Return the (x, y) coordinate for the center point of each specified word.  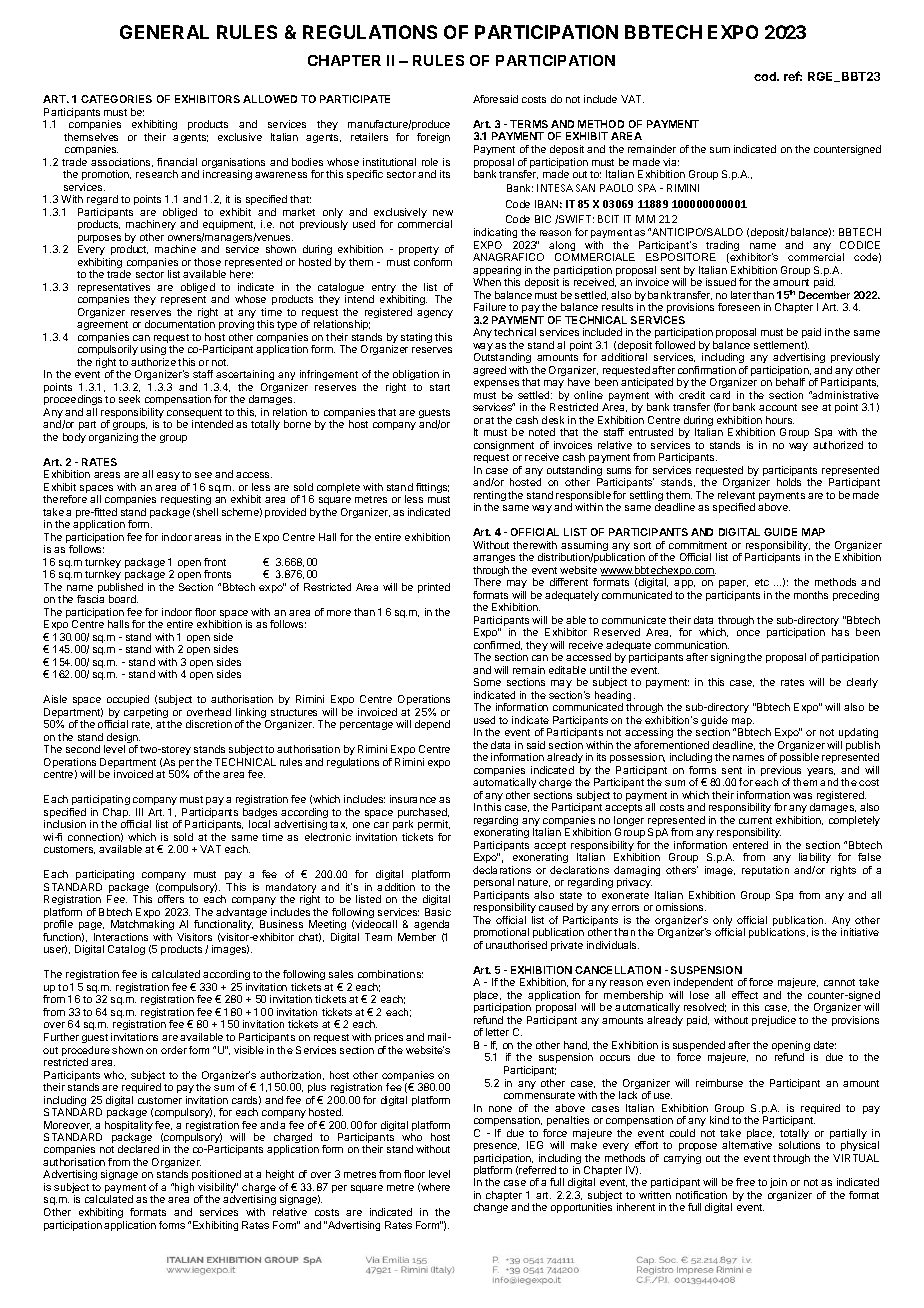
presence (496, 1147)
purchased (423, 814)
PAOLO (616, 188)
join (778, 1183)
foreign (433, 138)
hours (780, 420)
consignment (504, 446)
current (755, 820)
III (139, 812)
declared (138, 1149)
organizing (113, 438)
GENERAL (164, 32)
